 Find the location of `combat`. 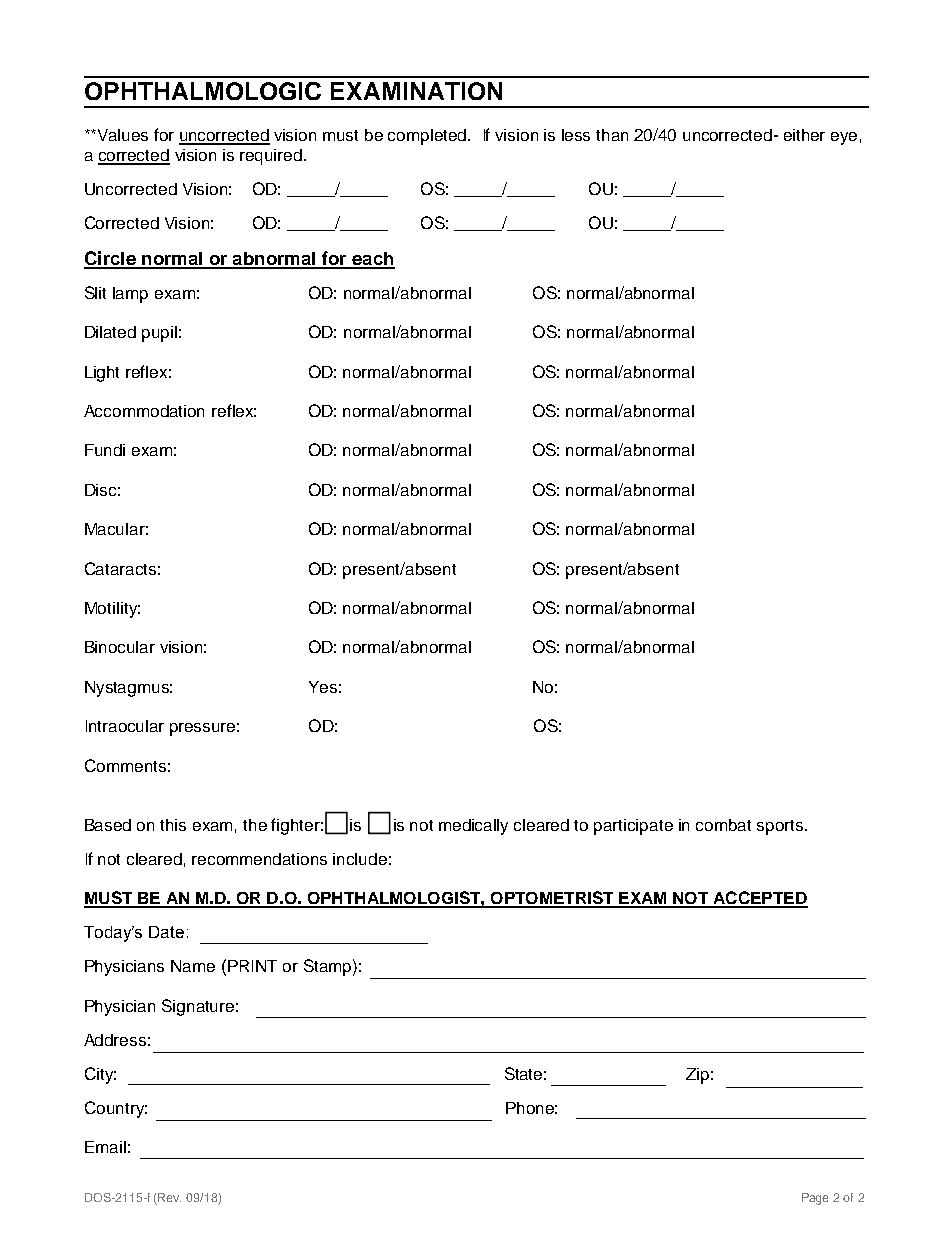

combat is located at coordinates (723, 825).
